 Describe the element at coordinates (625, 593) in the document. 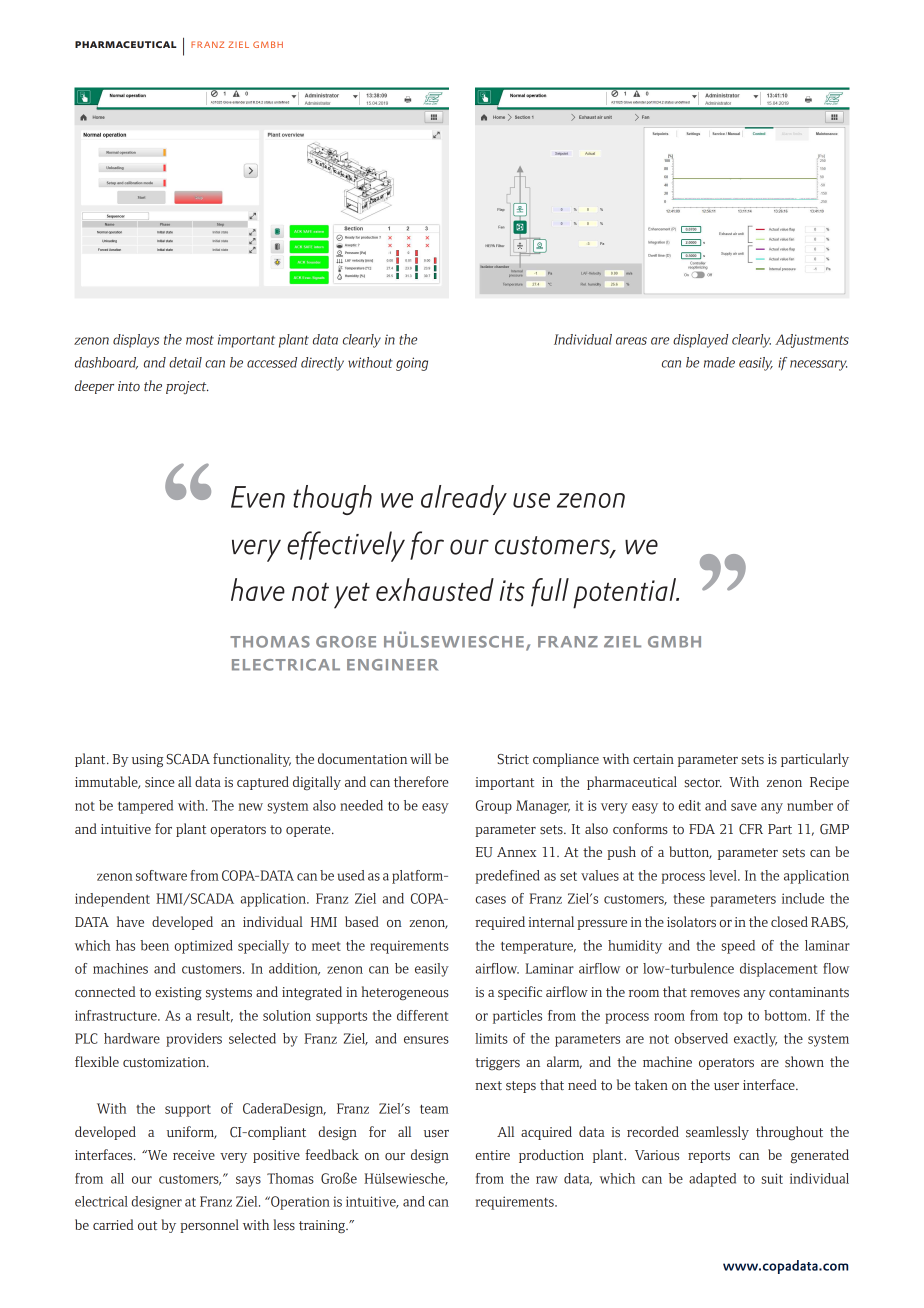

I see `potential` at that location.
